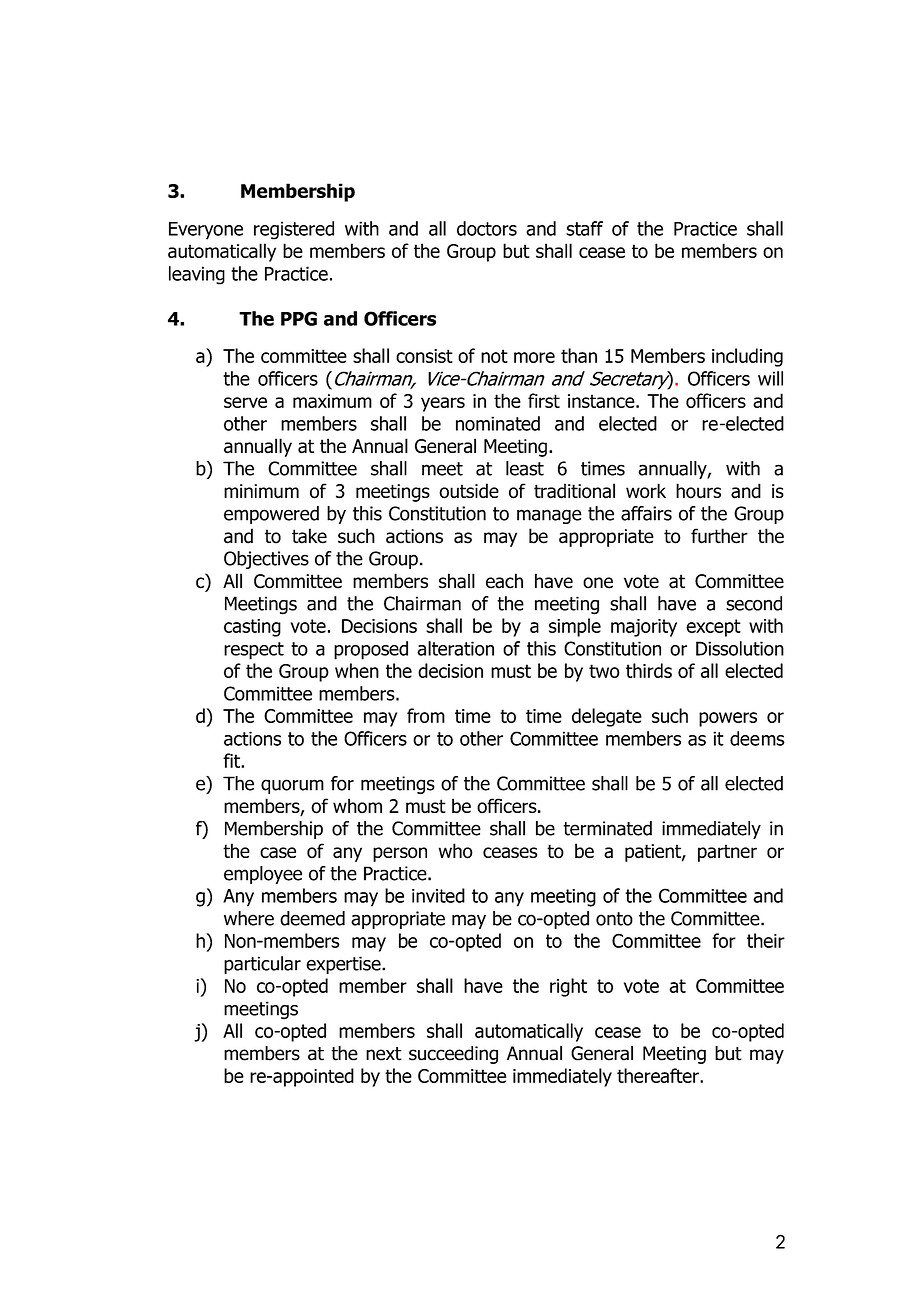  Describe the element at coordinates (262, 965) in the page. I see `particular` at that location.
